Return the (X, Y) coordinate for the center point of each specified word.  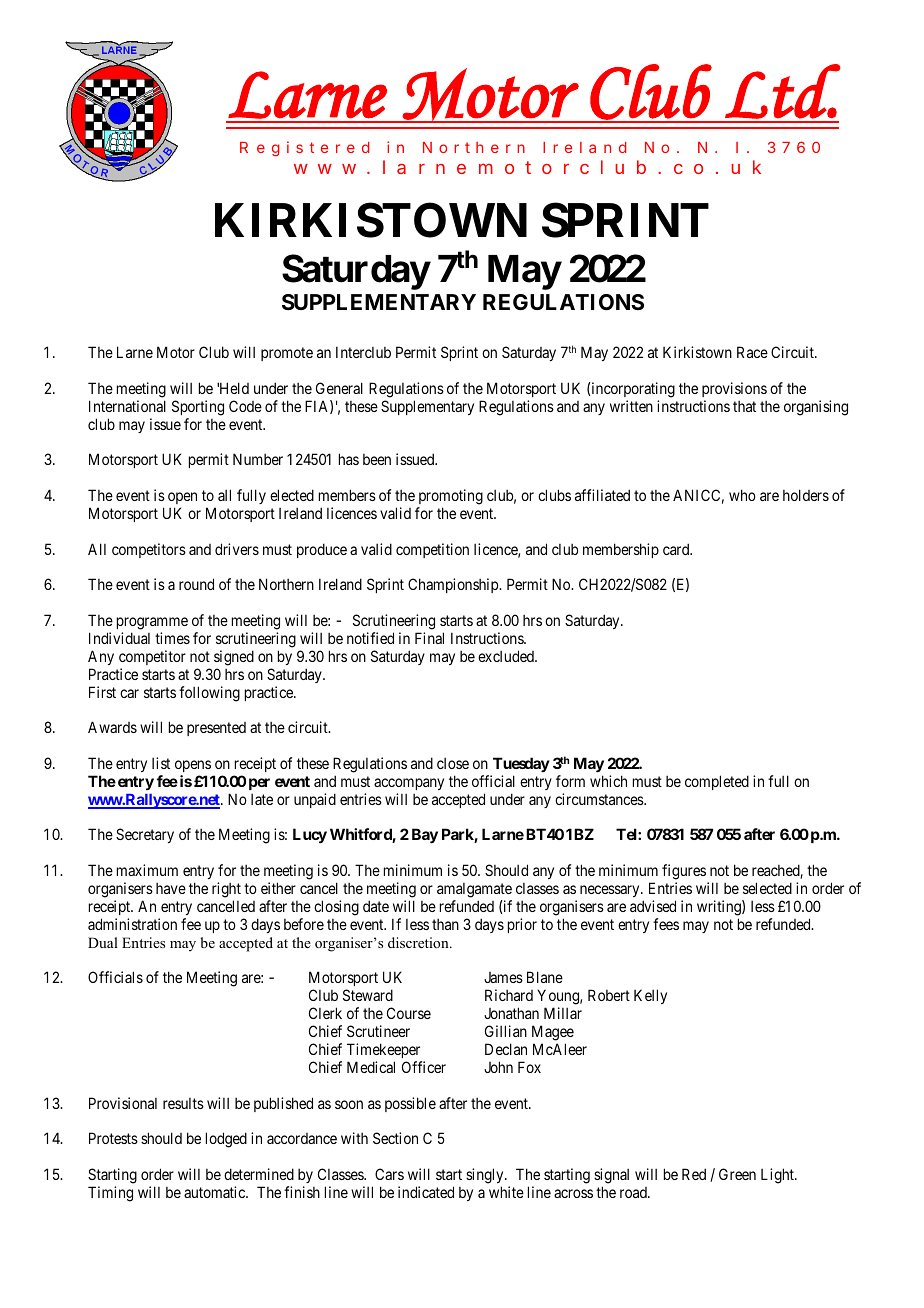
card (677, 549)
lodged (226, 1140)
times (172, 638)
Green (737, 1174)
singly (486, 1176)
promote (287, 354)
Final (429, 638)
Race (752, 352)
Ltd (783, 91)
